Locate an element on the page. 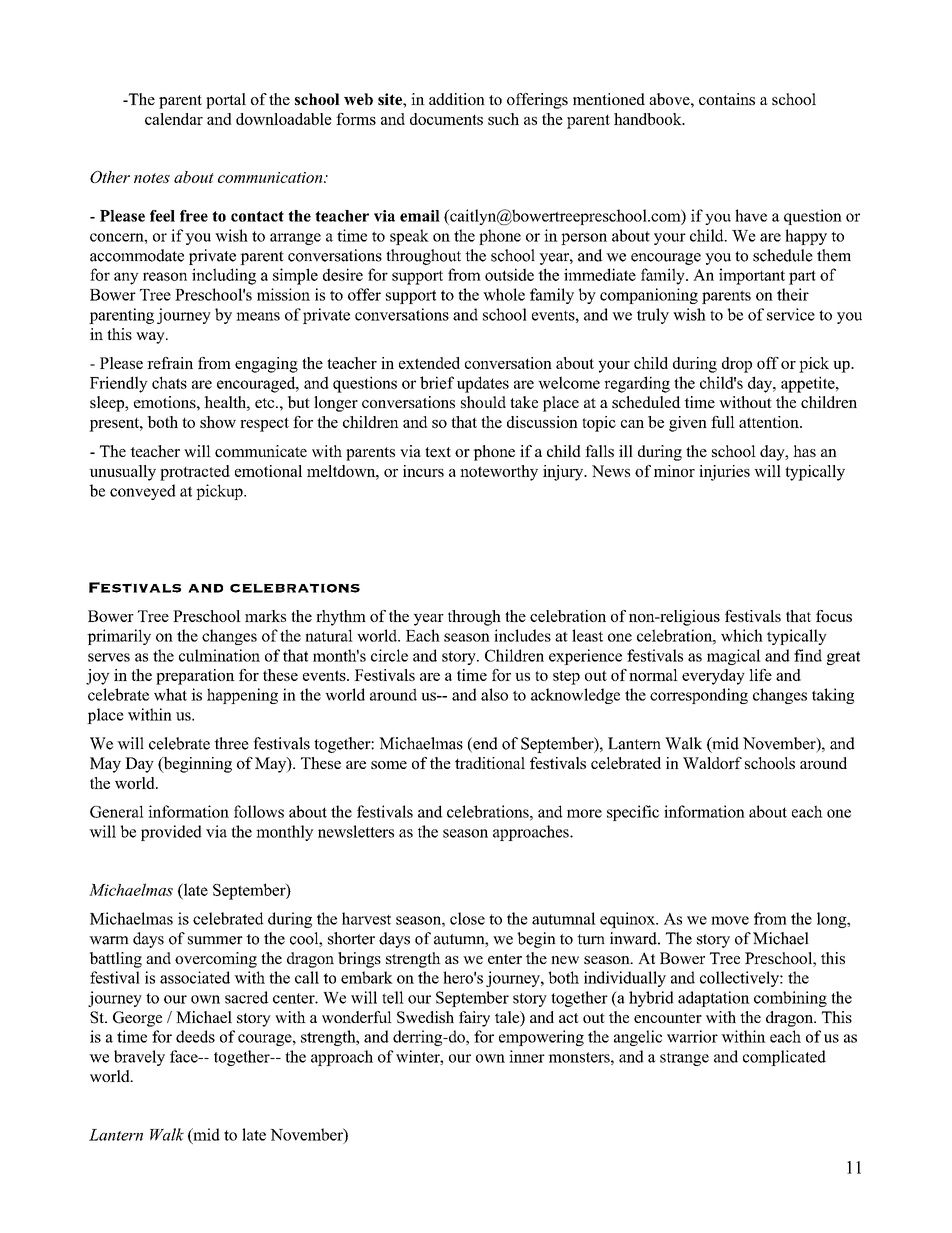 The height and width of the image is (1233, 952). fairy is located at coordinates (474, 1019).
